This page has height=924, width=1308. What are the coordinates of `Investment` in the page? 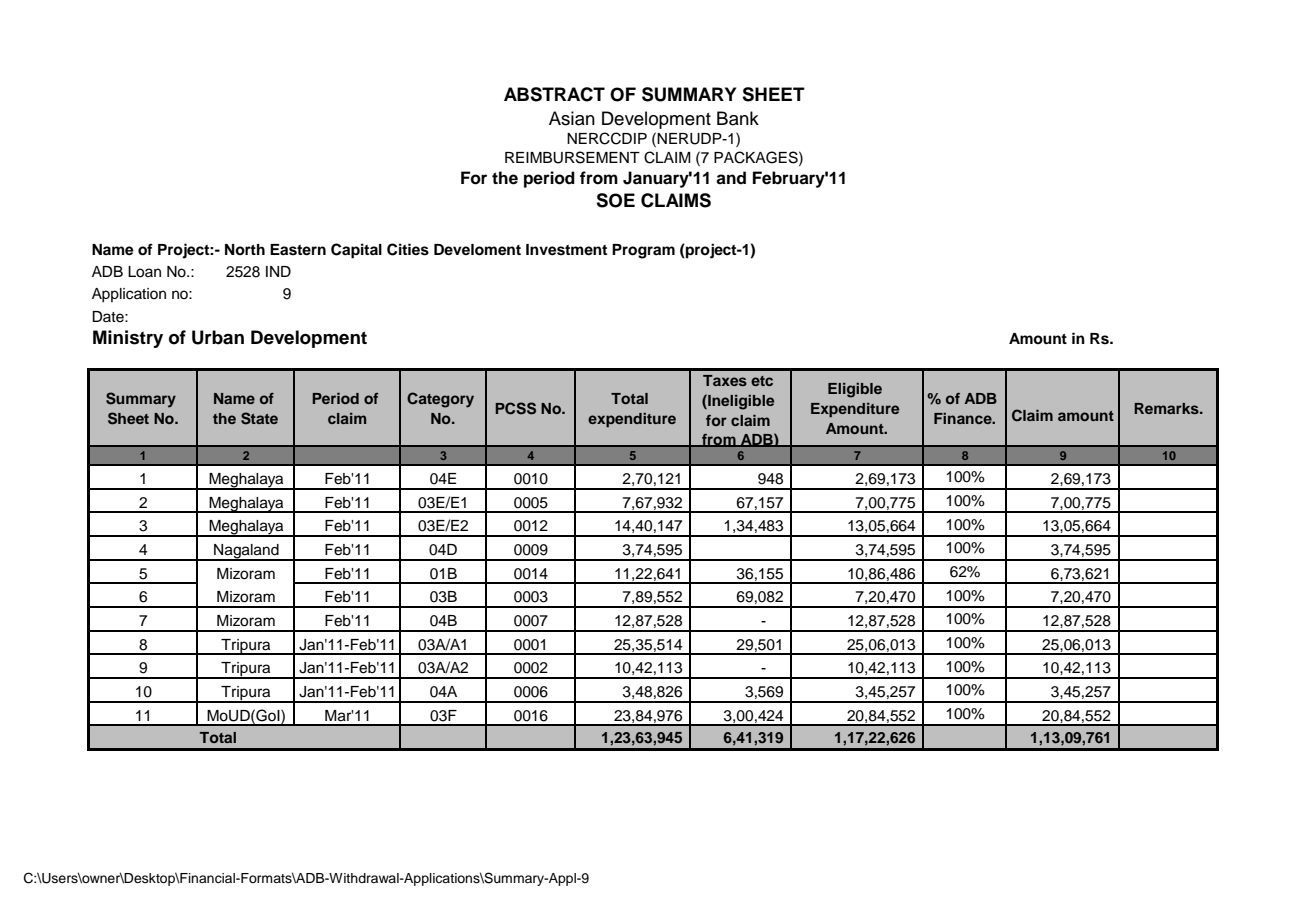 It's located at (566, 250).
